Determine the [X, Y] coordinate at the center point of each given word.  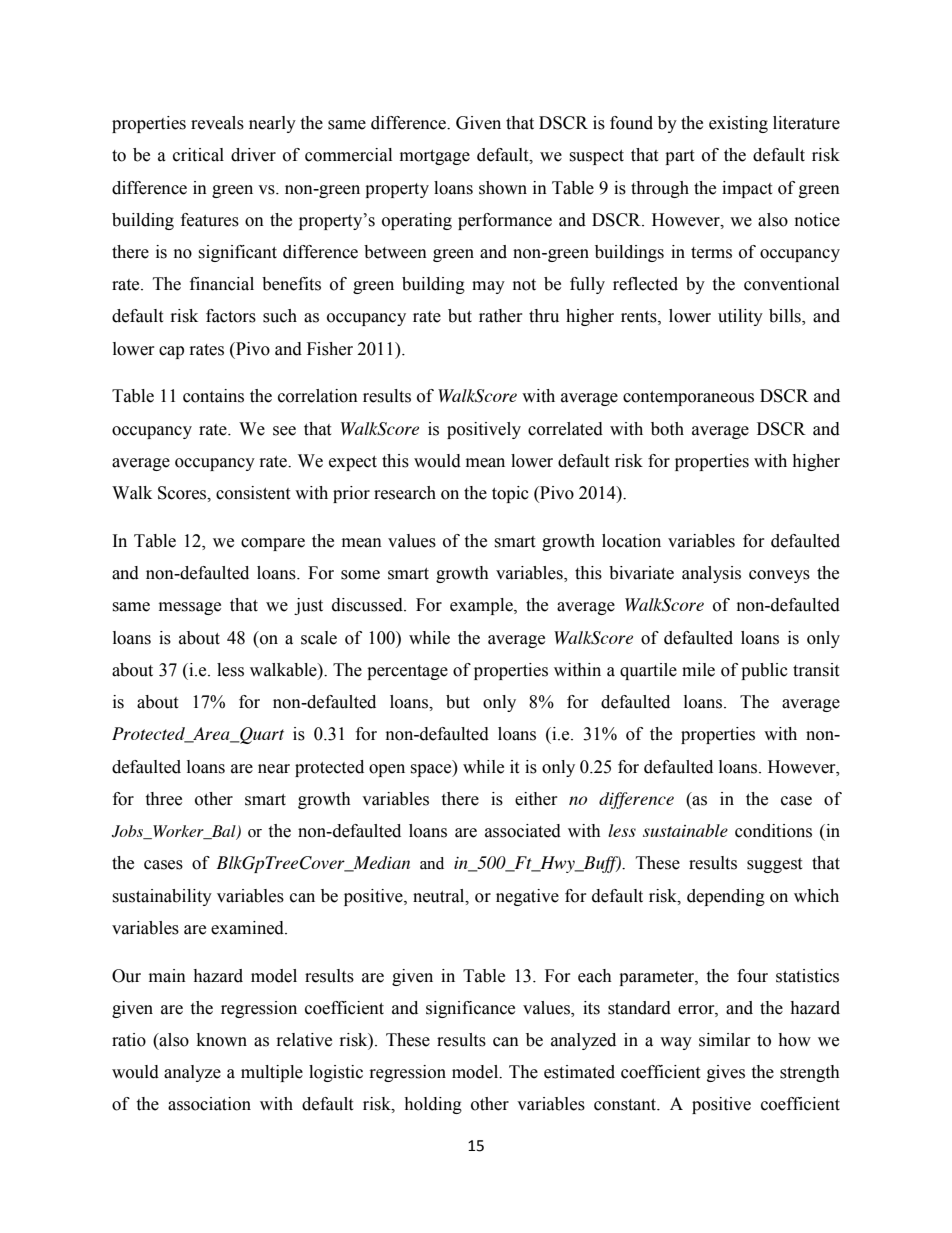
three [163, 799]
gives [726, 1073]
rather [501, 316]
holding [433, 1105]
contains [213, 396]
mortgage [435, 157]
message [190, 608]
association [209, 1104]
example [482, 606]
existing [738, 124]
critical [198, 155]
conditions [773, 831]
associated [523, 831]
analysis [711, 574]
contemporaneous [688, 398]
